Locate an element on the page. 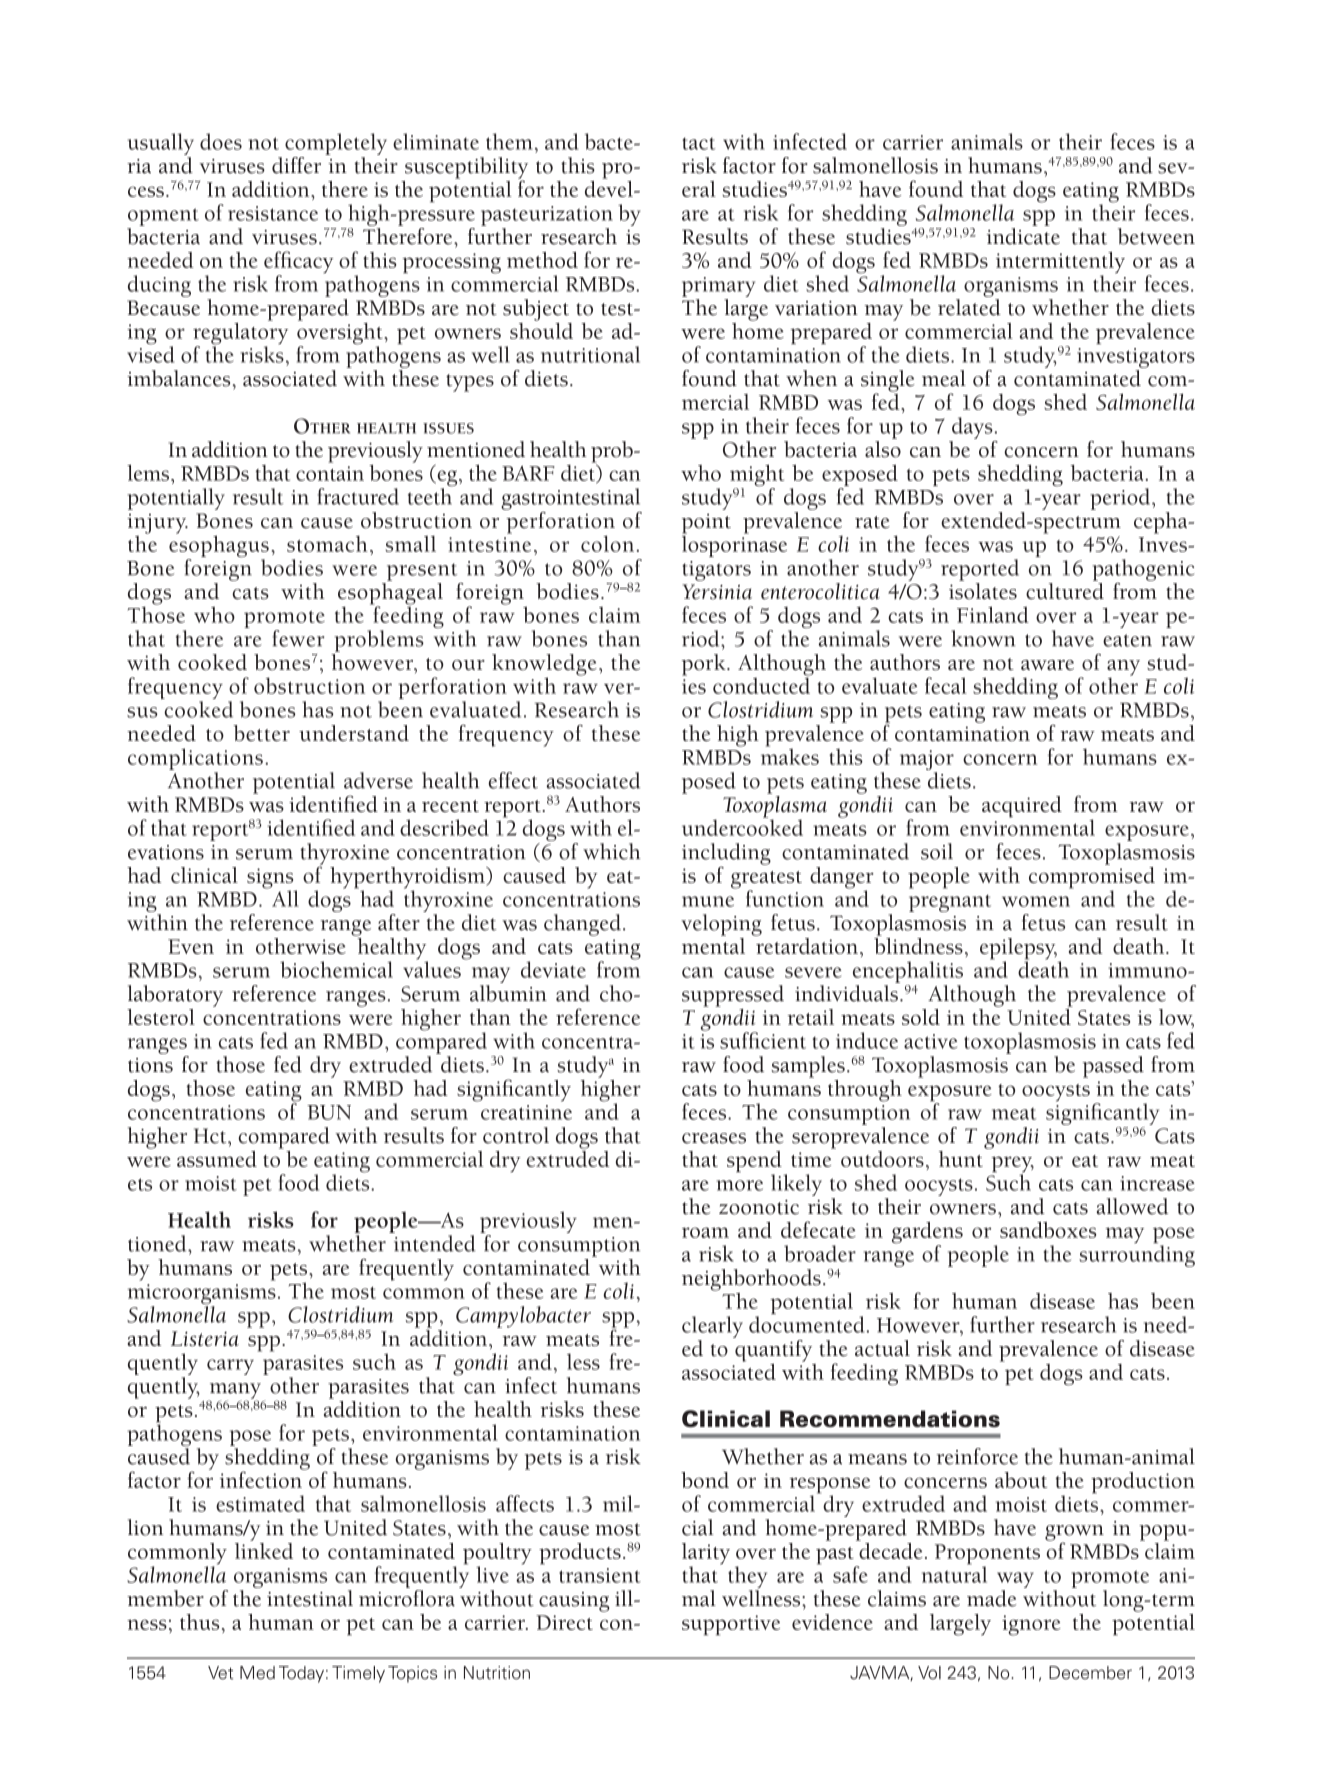 The height and width of the page is (1768, 1322). resistance is located at coordinates (273, 213).
